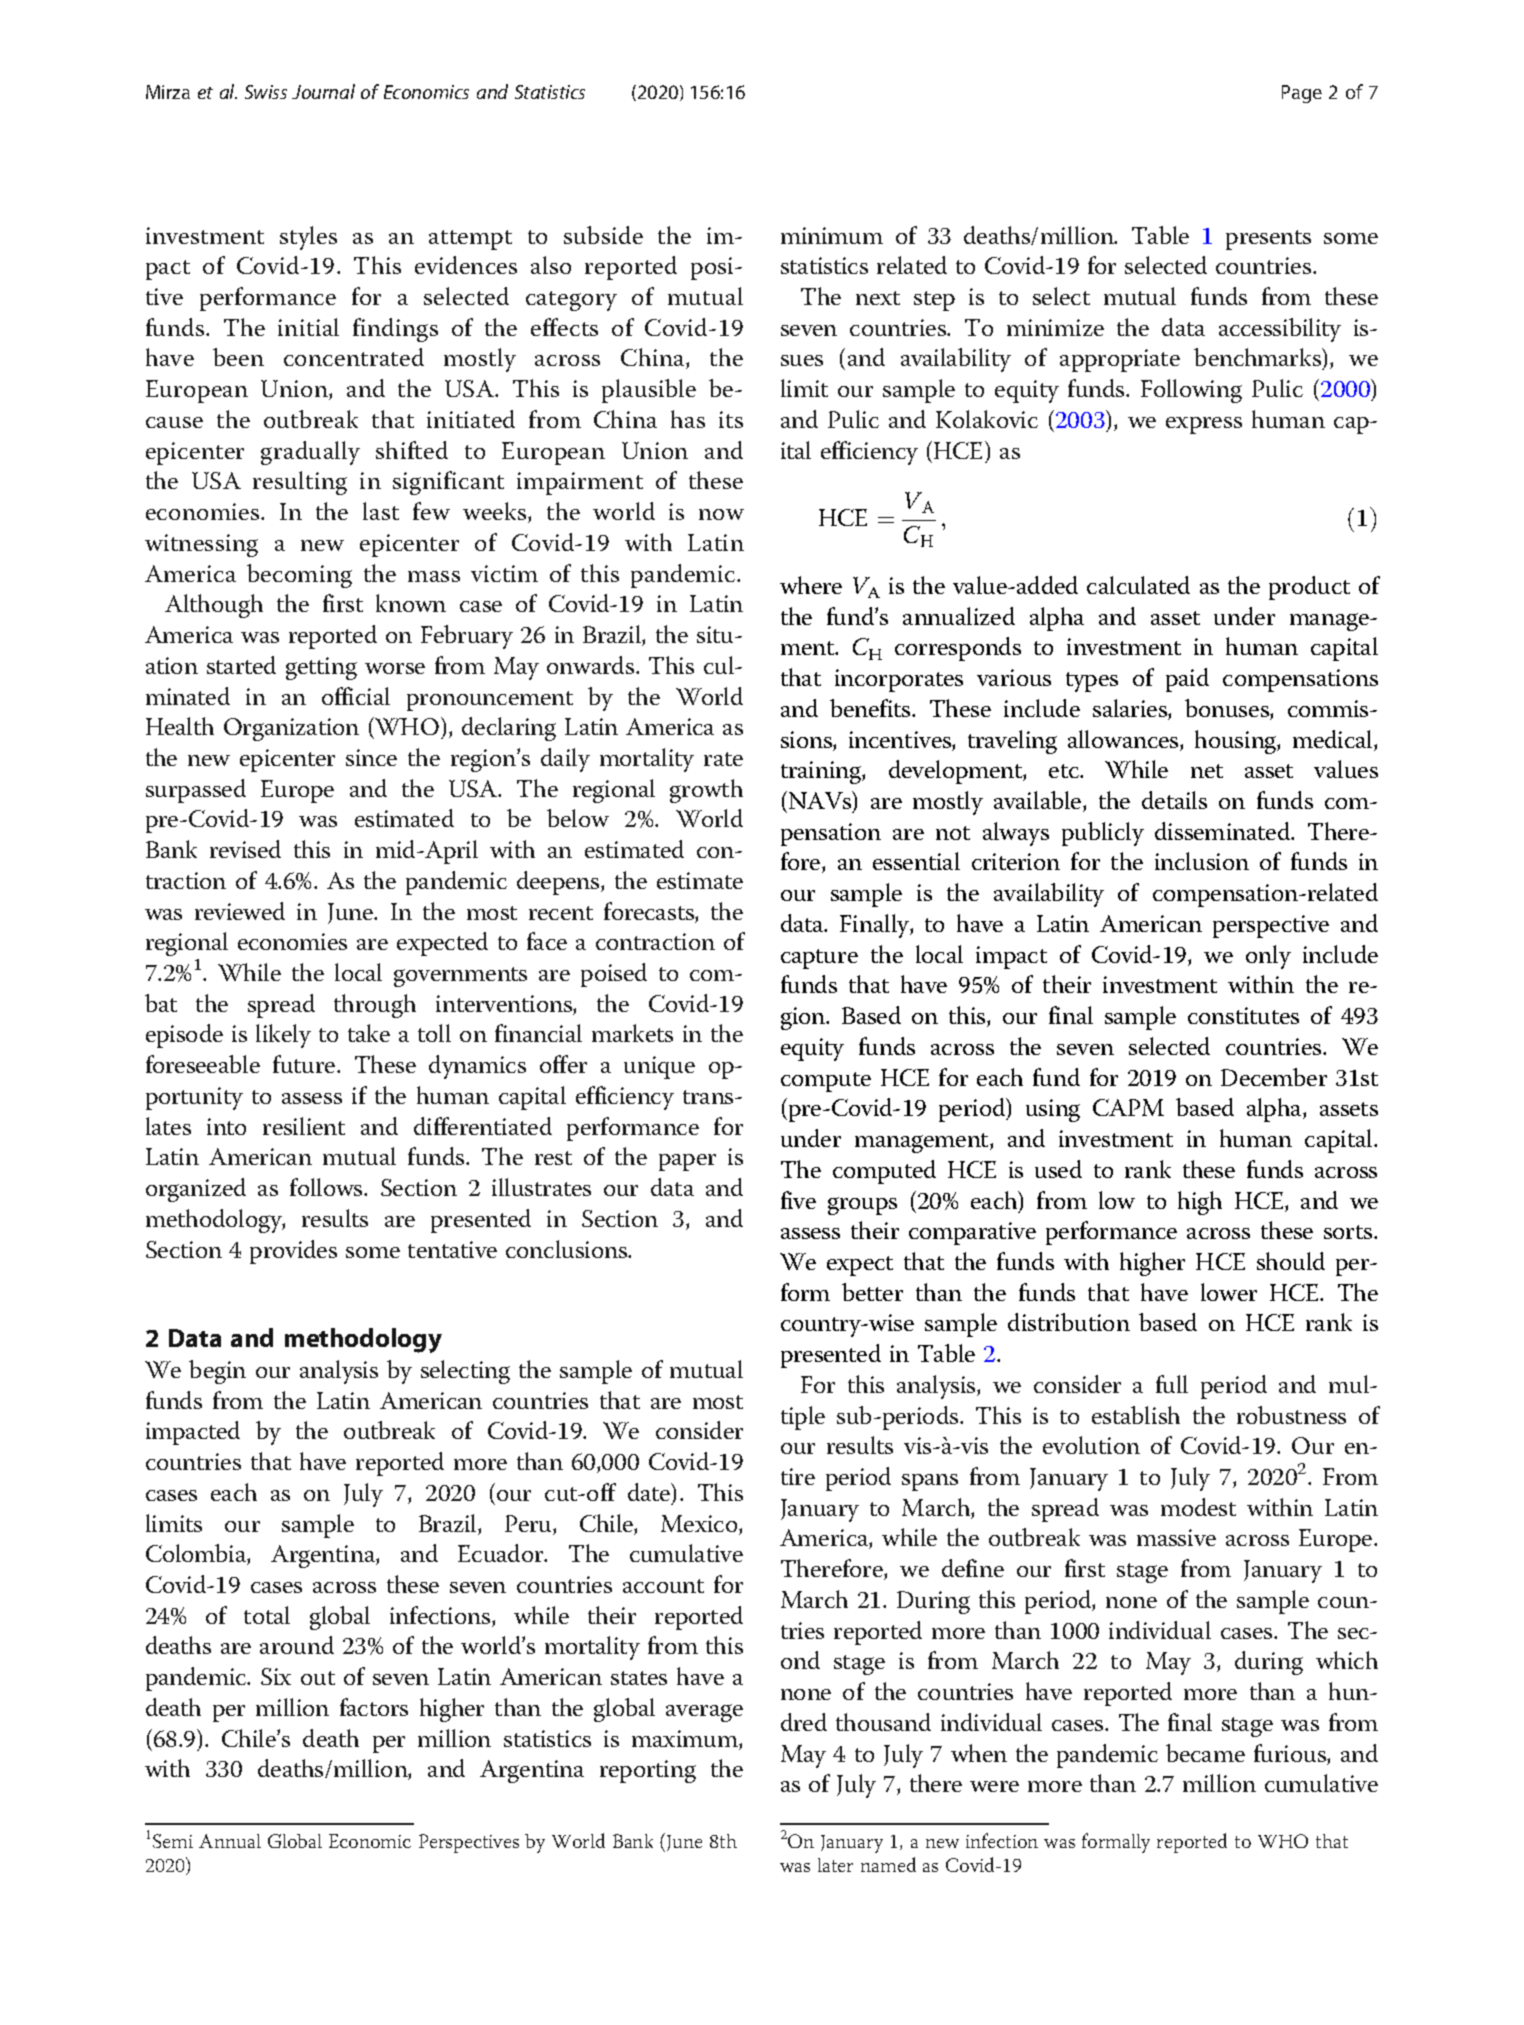  Describe the element at coordinates (832, 235) in the screenshot. I see `minimum` at that location.
